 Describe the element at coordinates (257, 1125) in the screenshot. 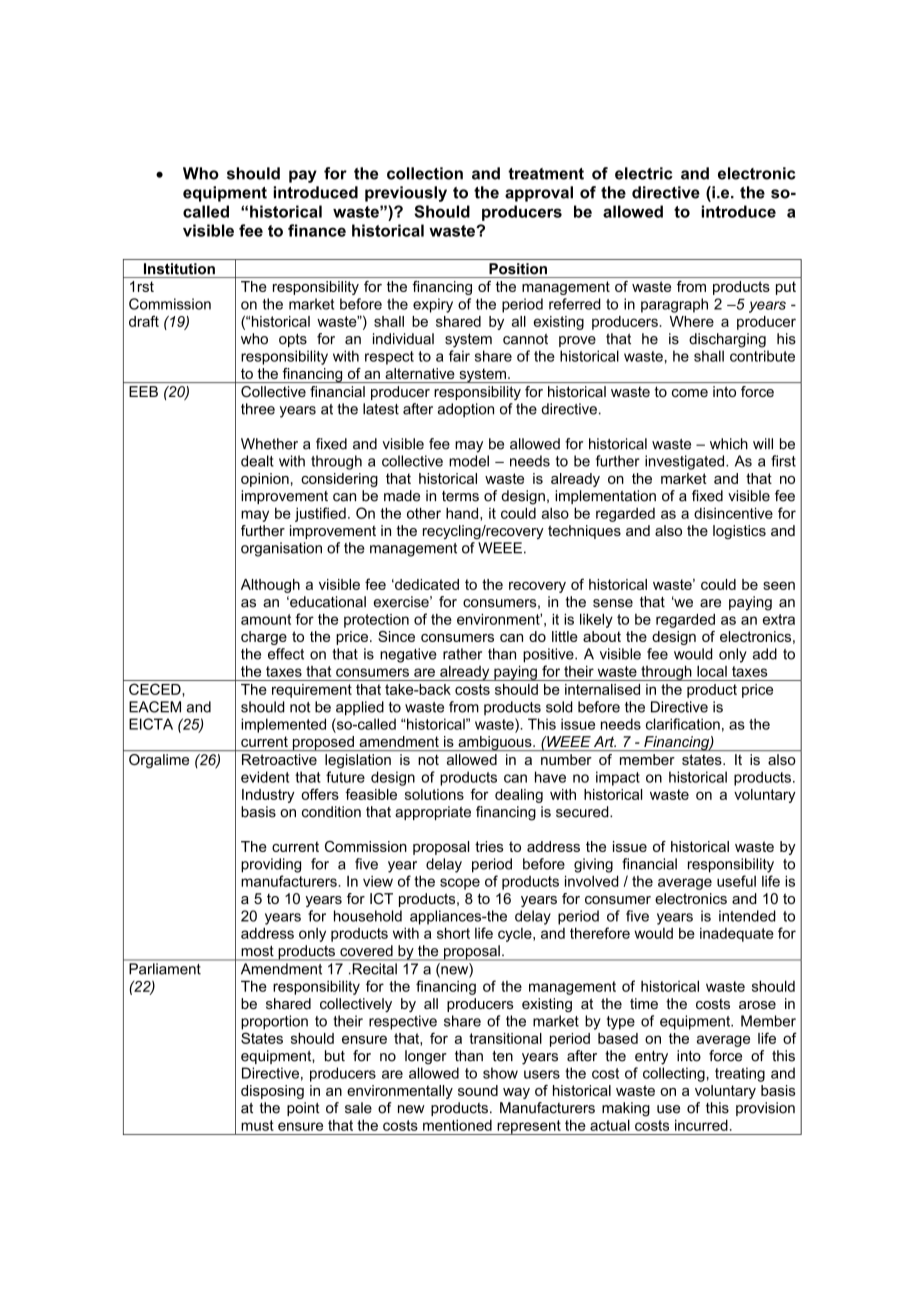

I see `must` at that location.
